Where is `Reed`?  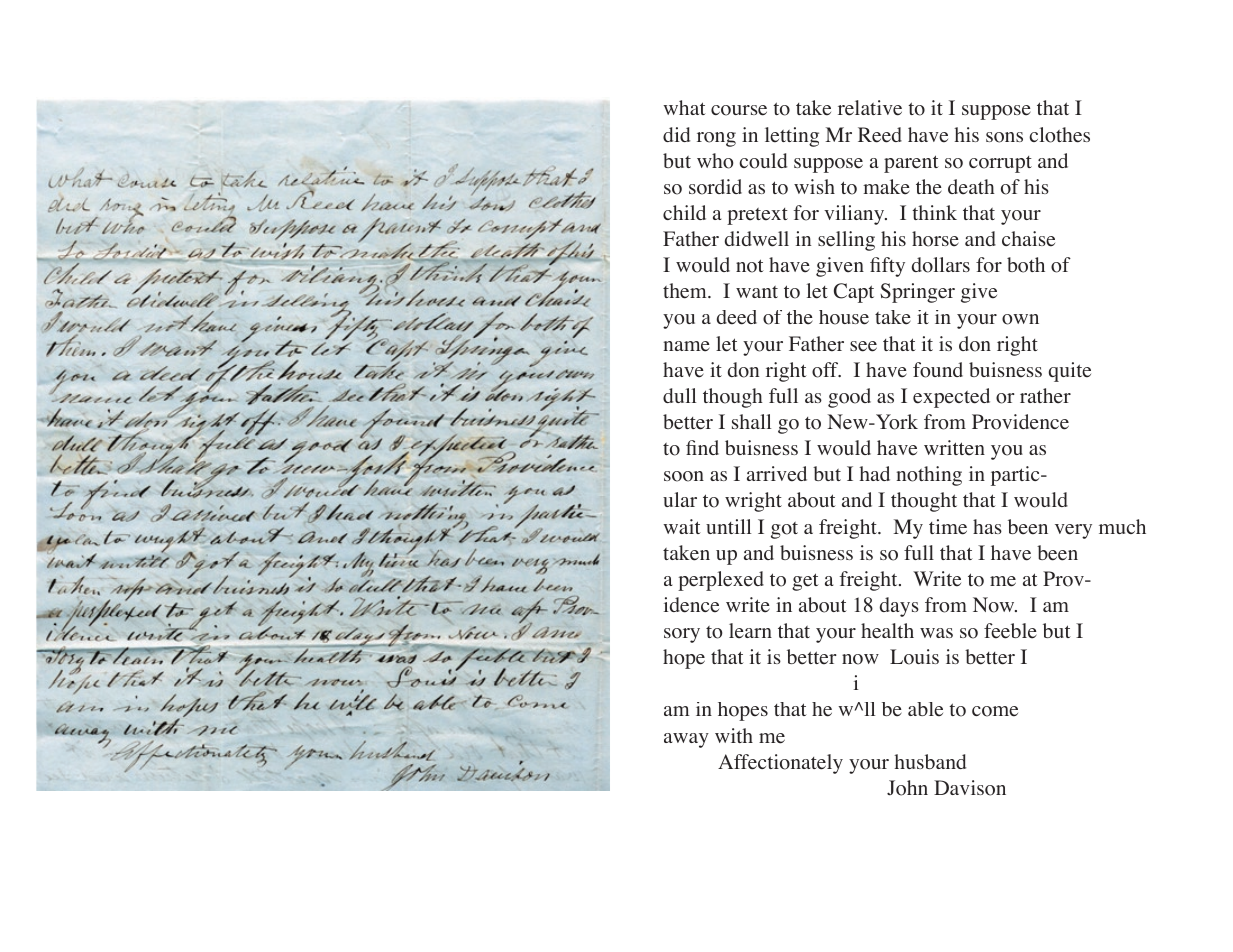
Reed is located at coordinates (880, 135).
